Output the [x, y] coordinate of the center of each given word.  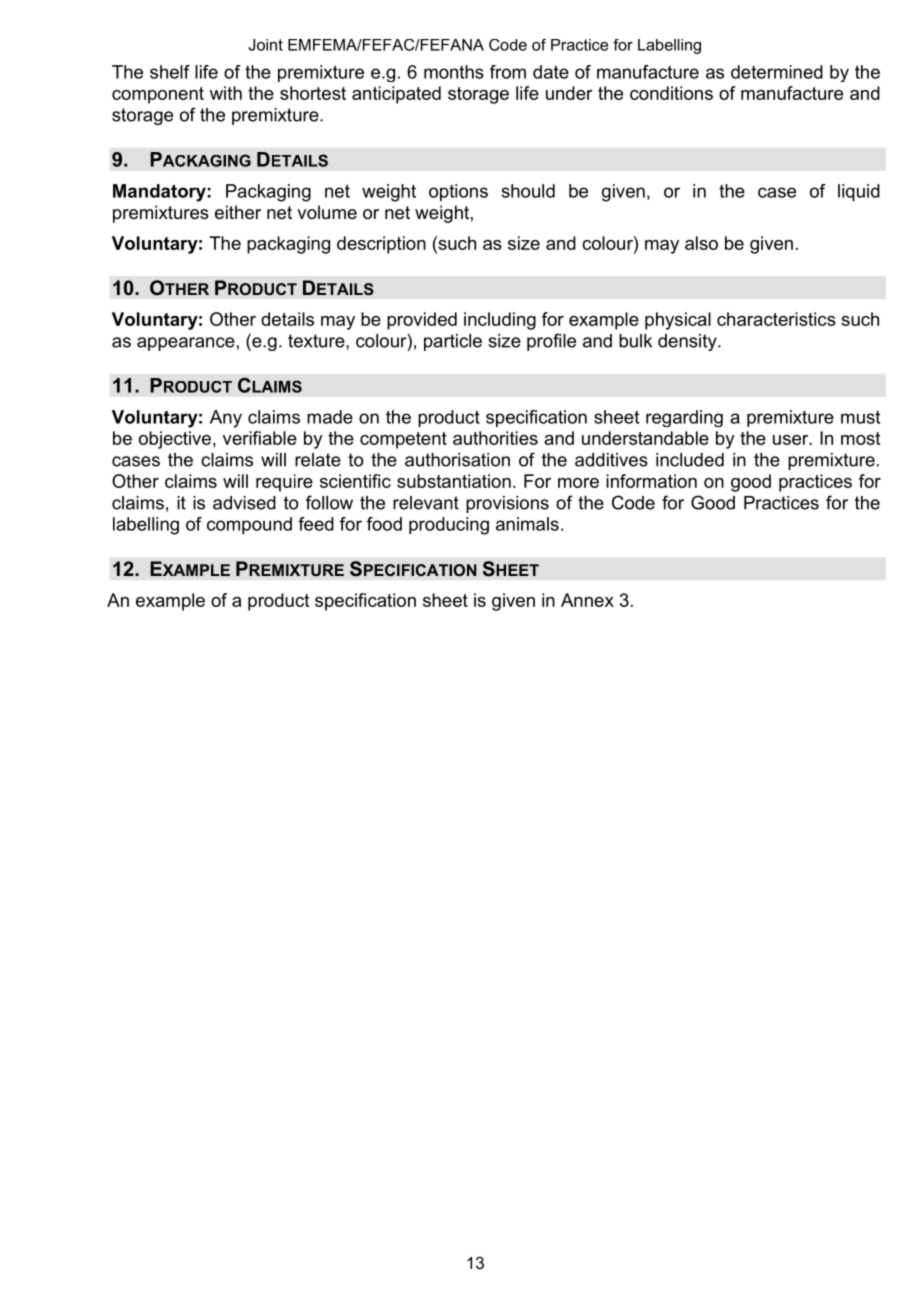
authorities [495, 438]
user [792, 440]
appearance [186, 344]
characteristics [776, 319]
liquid [859, 193]
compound [249, 526]
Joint [265, 45]
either [238, 212]
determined [777, 72]
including [500, 321]
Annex [587, 600]
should [528, 191]
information [651, 481]
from [508, 72]
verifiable [260, 438]
